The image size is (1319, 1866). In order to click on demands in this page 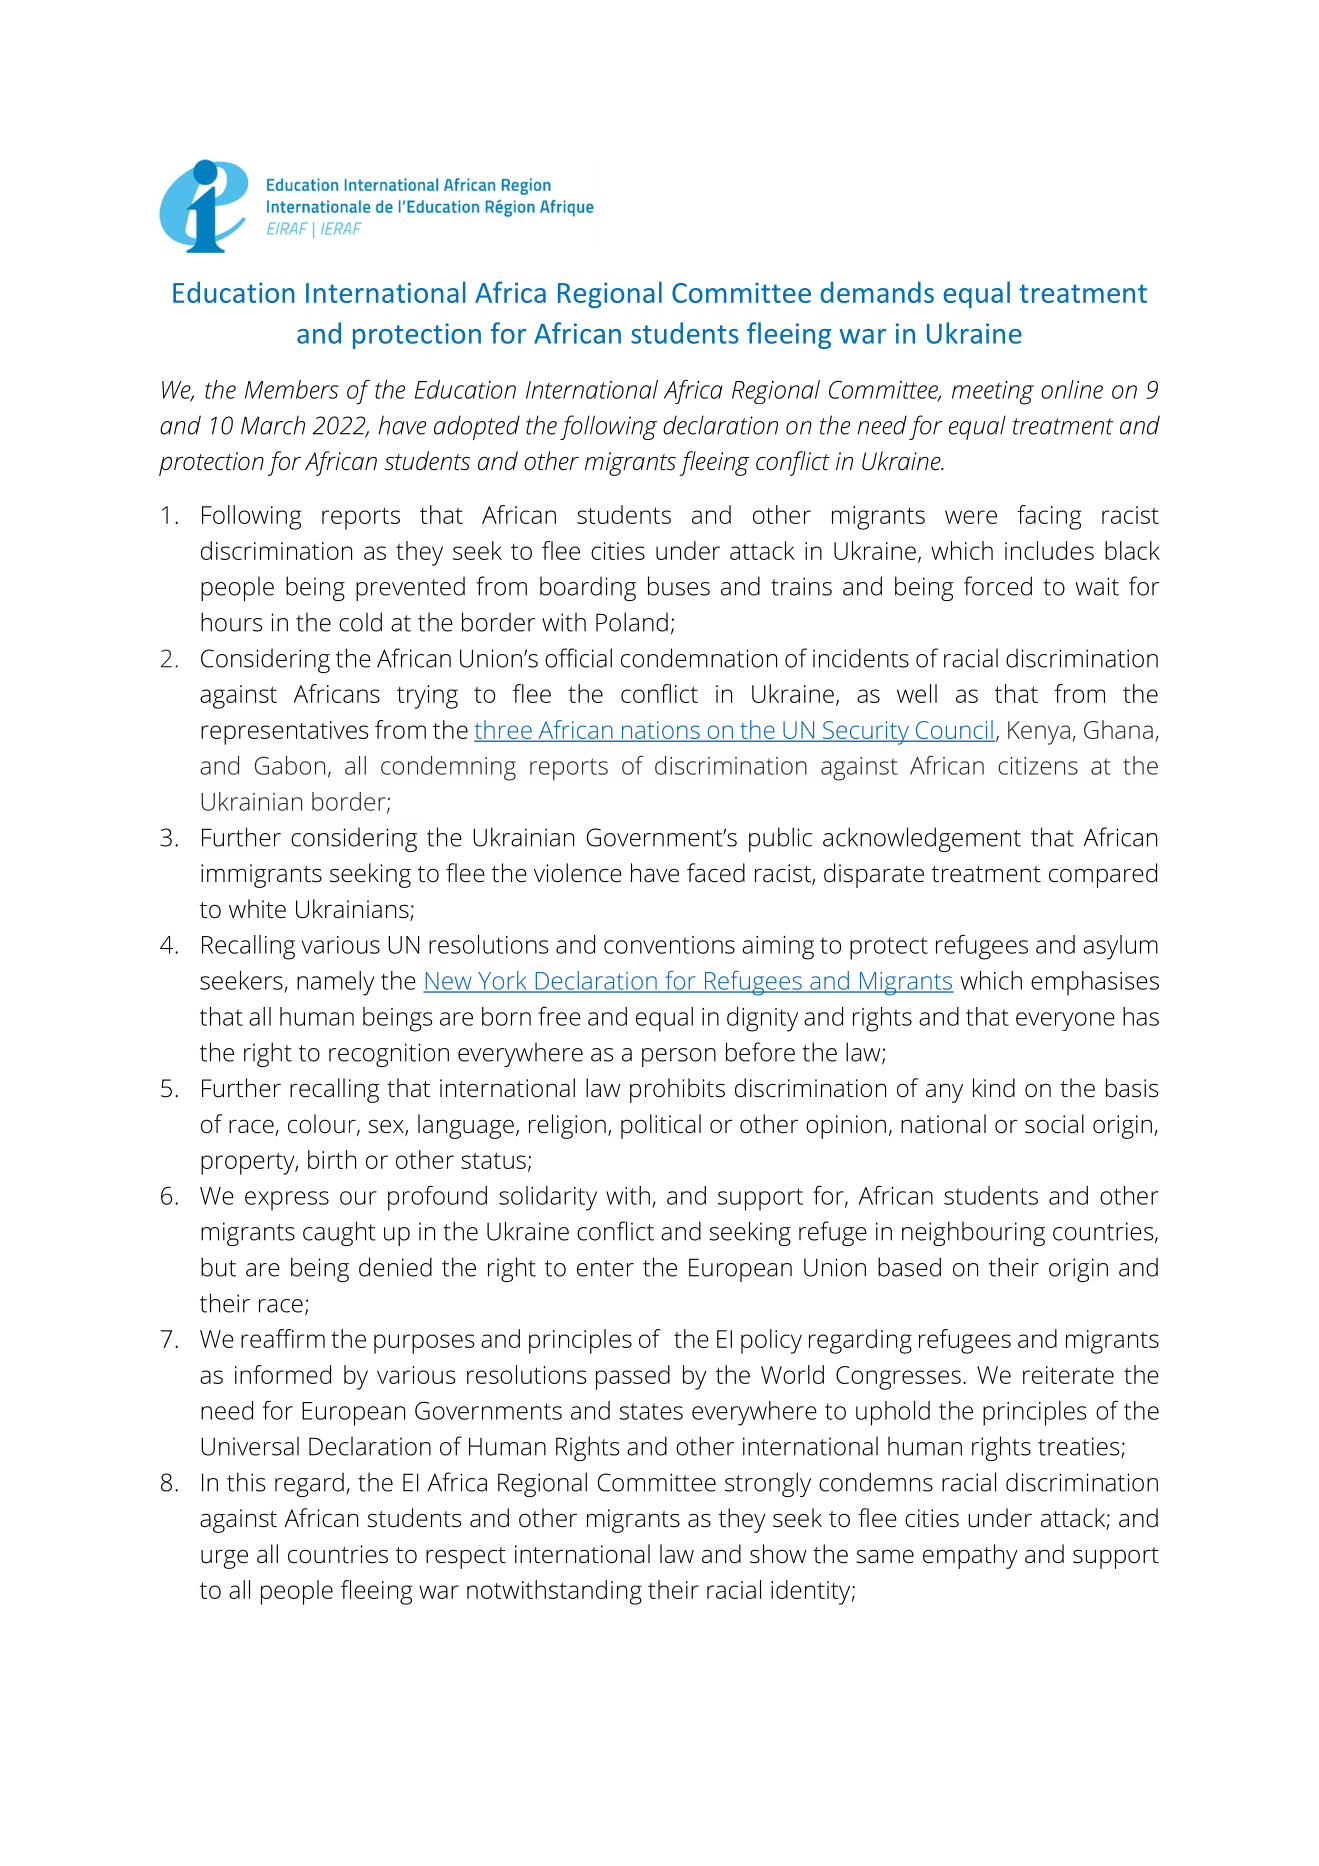, I will do `click(877, 292)`.
